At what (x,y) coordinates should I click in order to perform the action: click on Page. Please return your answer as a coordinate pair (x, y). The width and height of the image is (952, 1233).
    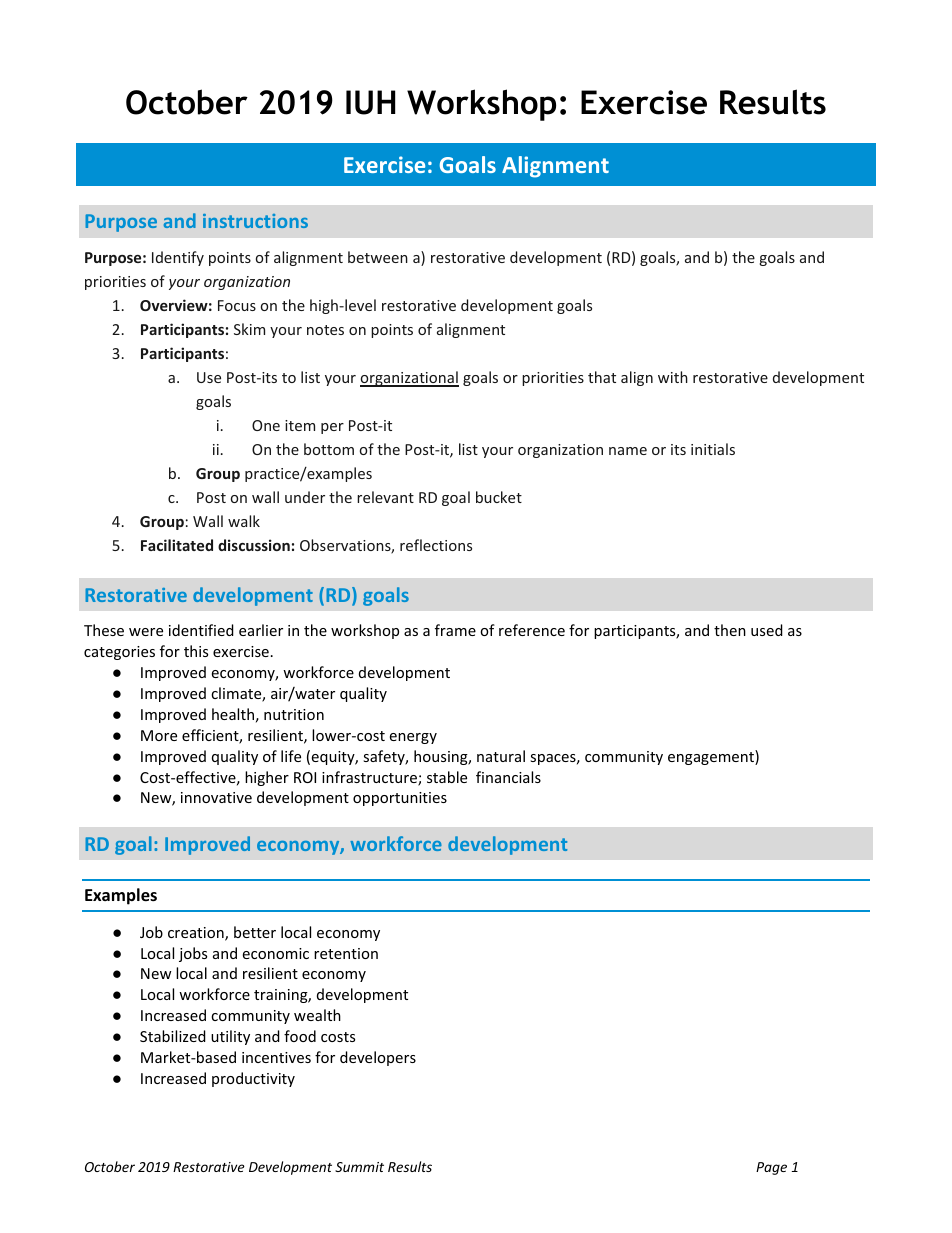
    Looking at the image, I should click on (771, 1168).
